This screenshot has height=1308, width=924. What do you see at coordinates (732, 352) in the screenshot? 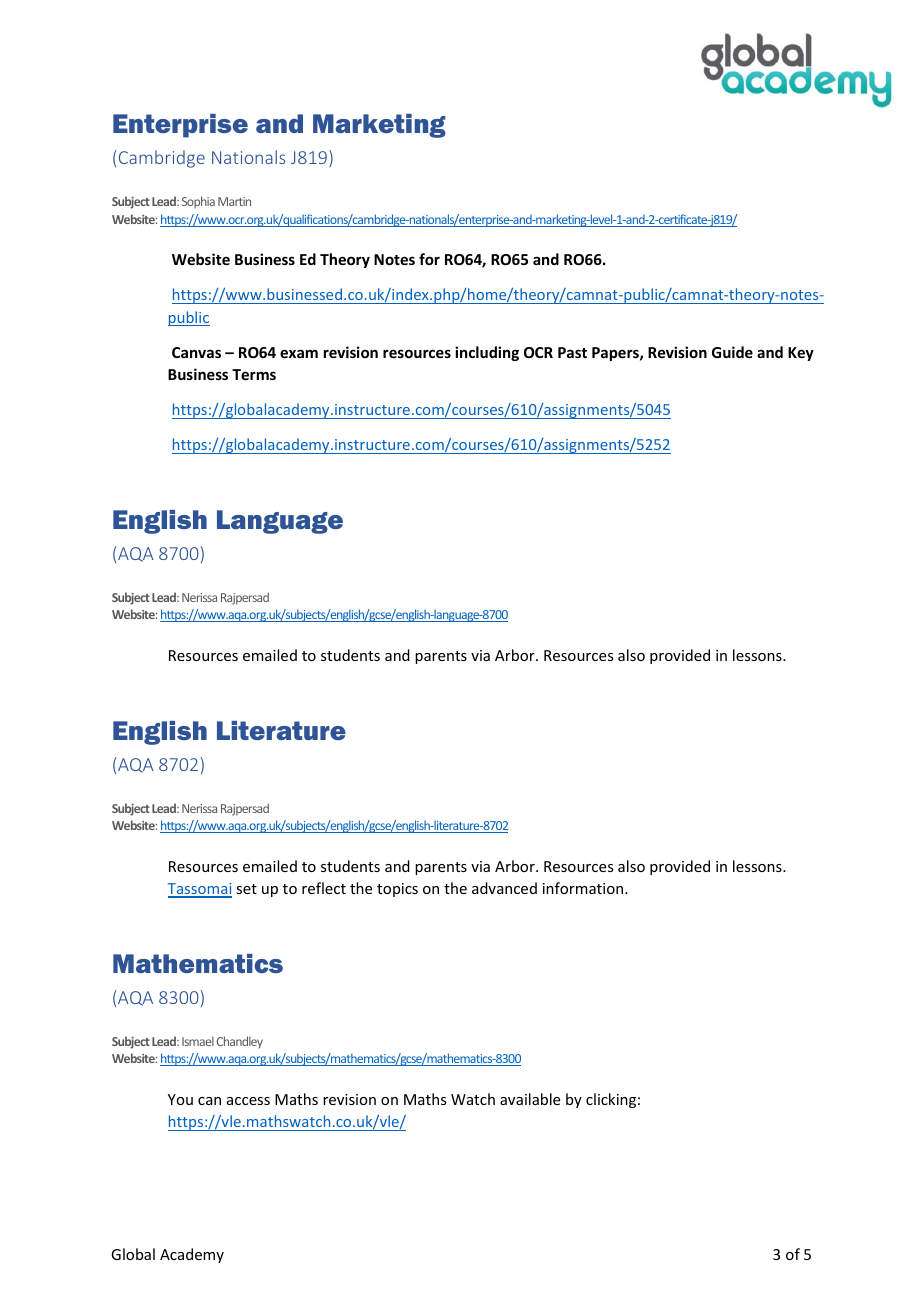
I see `Guide` at bounding box center [732, 352].
